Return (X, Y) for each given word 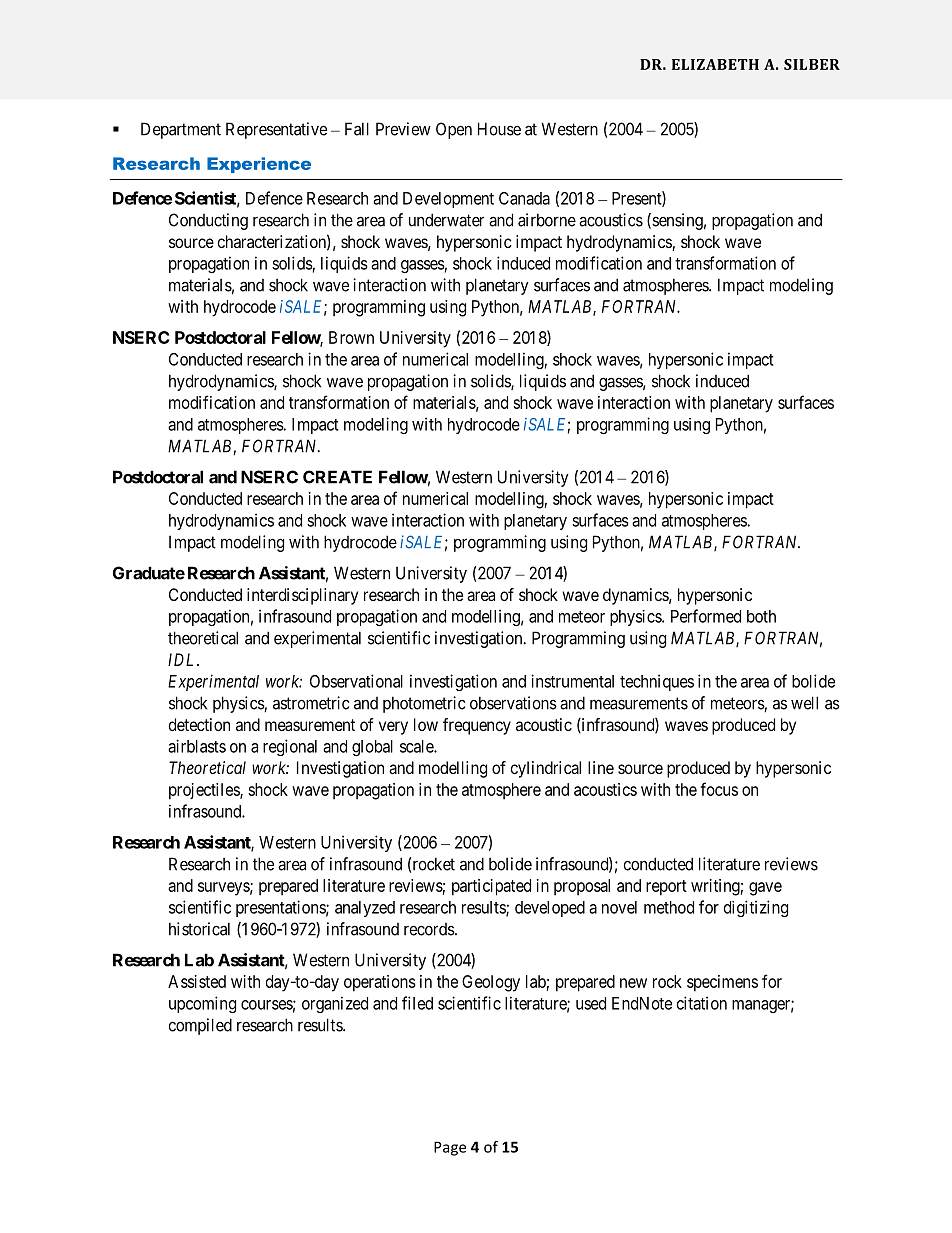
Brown (351, 337)
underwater (446, 220)
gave (765, 889)
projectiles (205, 791)
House (499, 129)
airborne (547, 220)
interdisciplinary (302, 596)
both (761, 616)
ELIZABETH (715, 64)
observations (513, 703)
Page (450, 1148)
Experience (259, 165)
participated (491, 887)
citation (702, 1003)
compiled (200, 1026)
